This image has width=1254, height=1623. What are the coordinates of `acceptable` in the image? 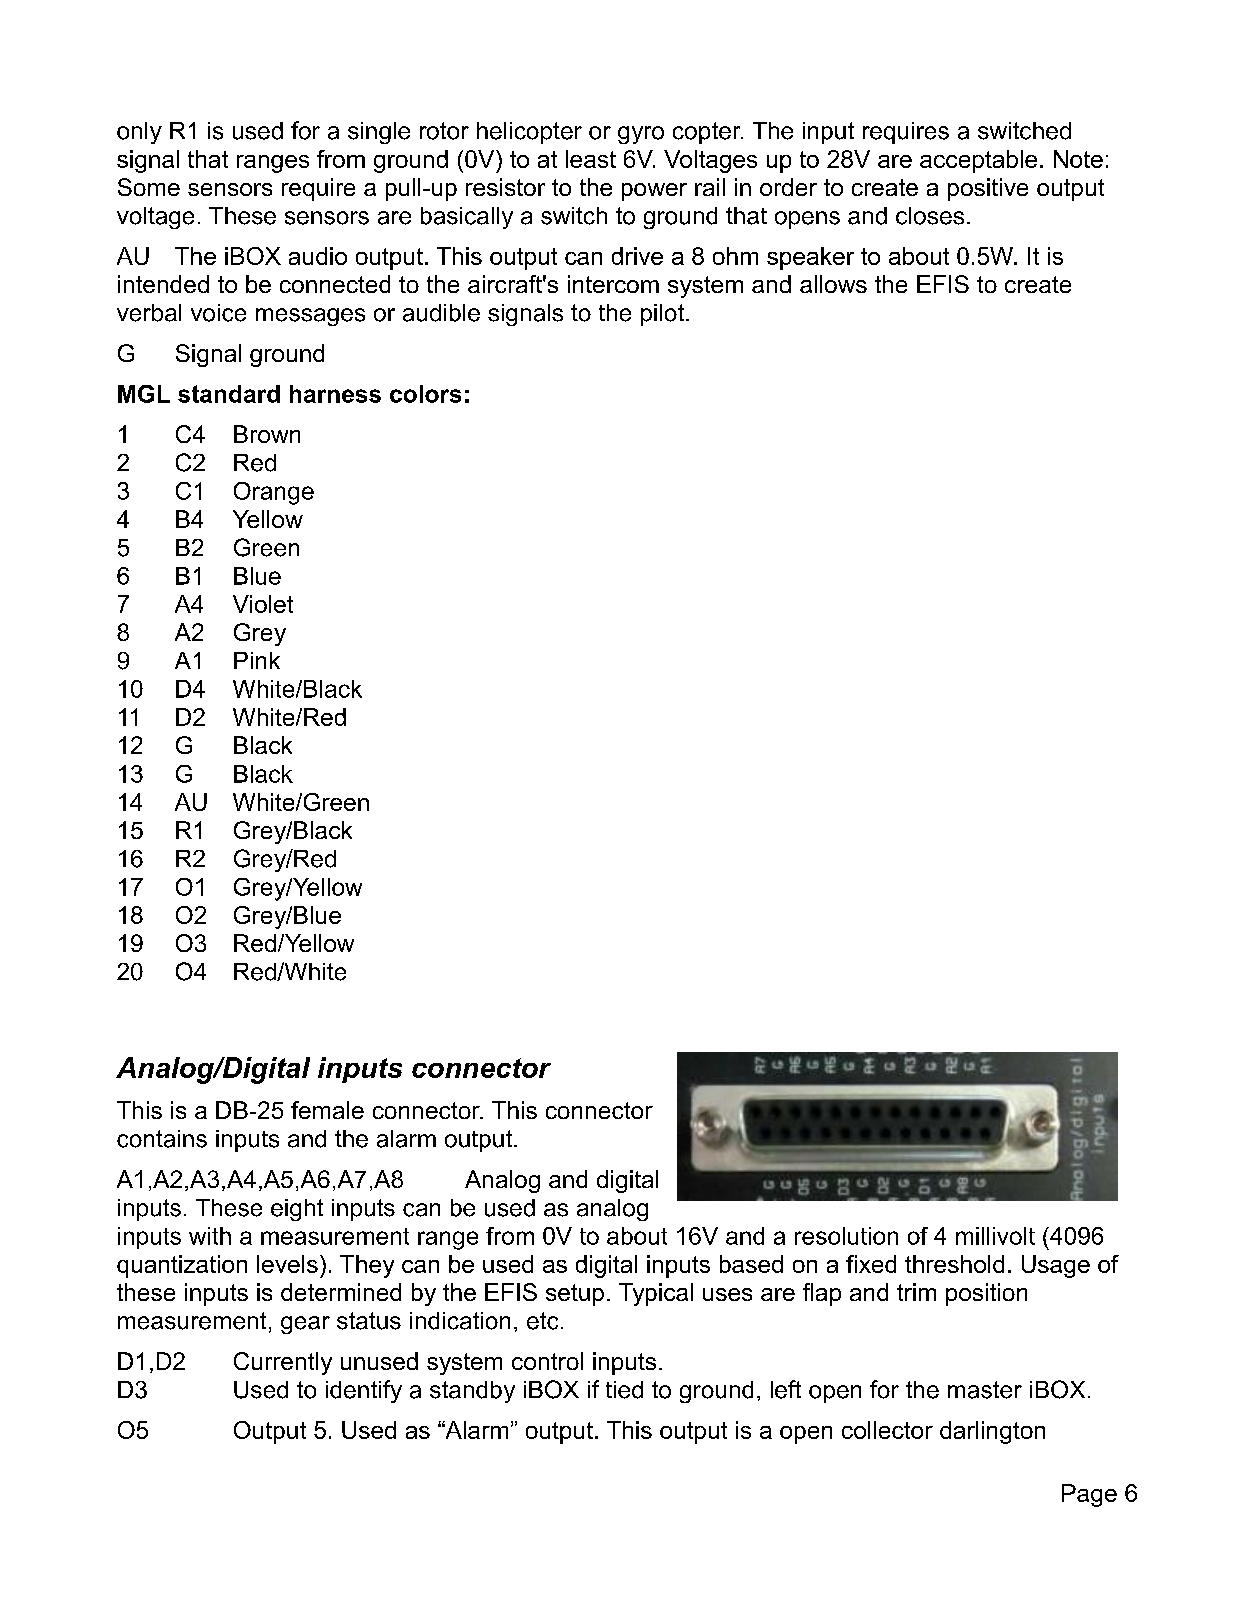 It's located at (978, 161).
